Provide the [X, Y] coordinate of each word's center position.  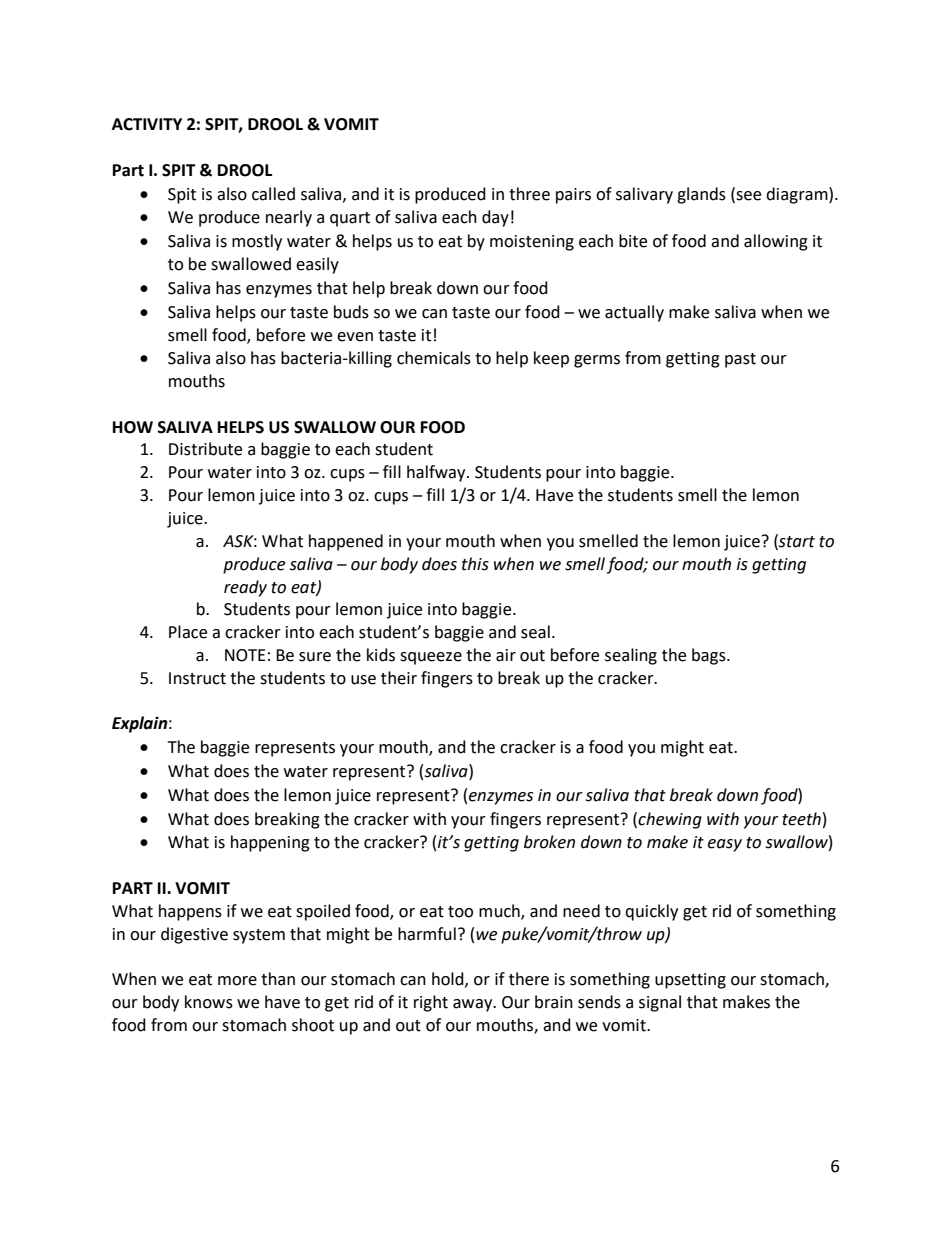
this [475, 564]
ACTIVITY [147, 124]
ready [245, 588]
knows [209, 1002]
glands [701, 195]
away [474, 1005]
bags [710, 656]
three [529, 194]
